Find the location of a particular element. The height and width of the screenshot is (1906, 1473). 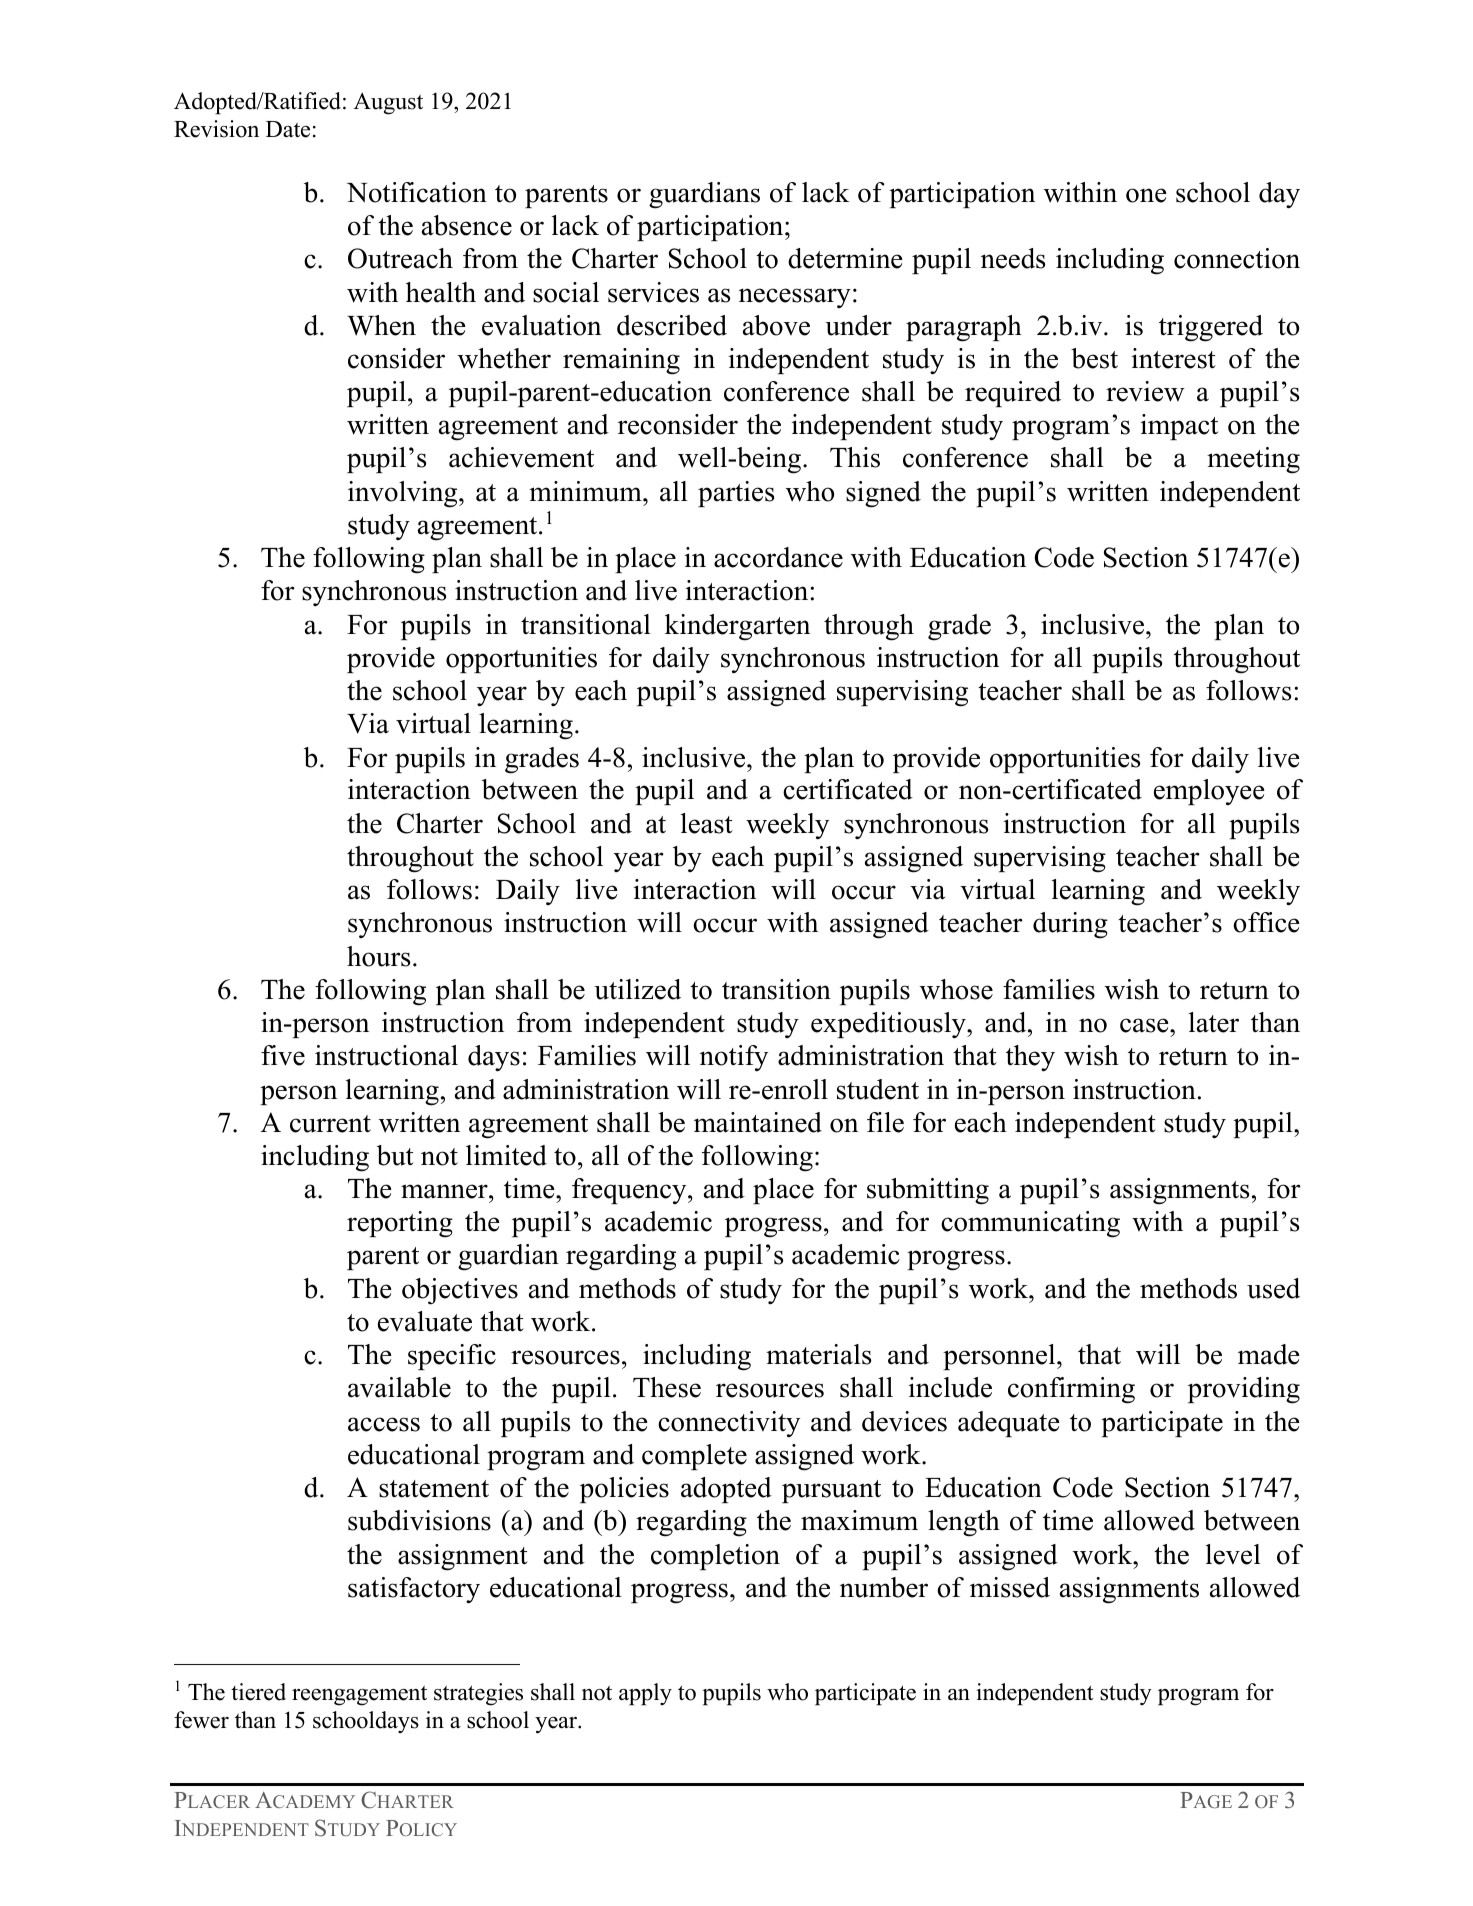

during is located at coordinates (1070, 925).
